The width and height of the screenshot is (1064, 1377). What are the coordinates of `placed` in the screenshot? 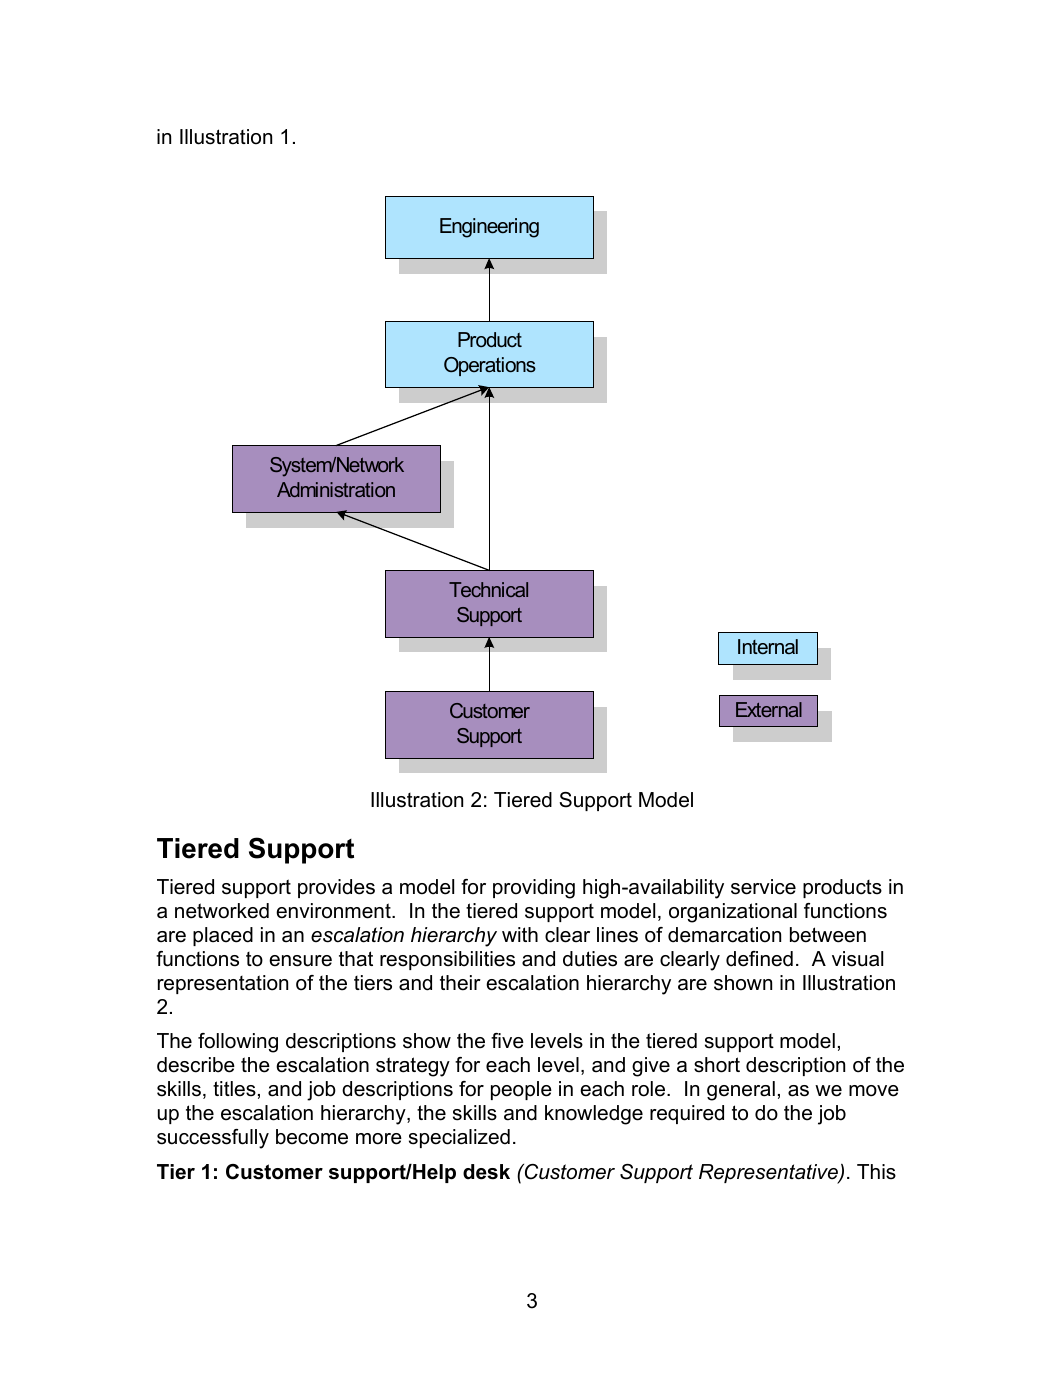 It's located at (223, 936).
